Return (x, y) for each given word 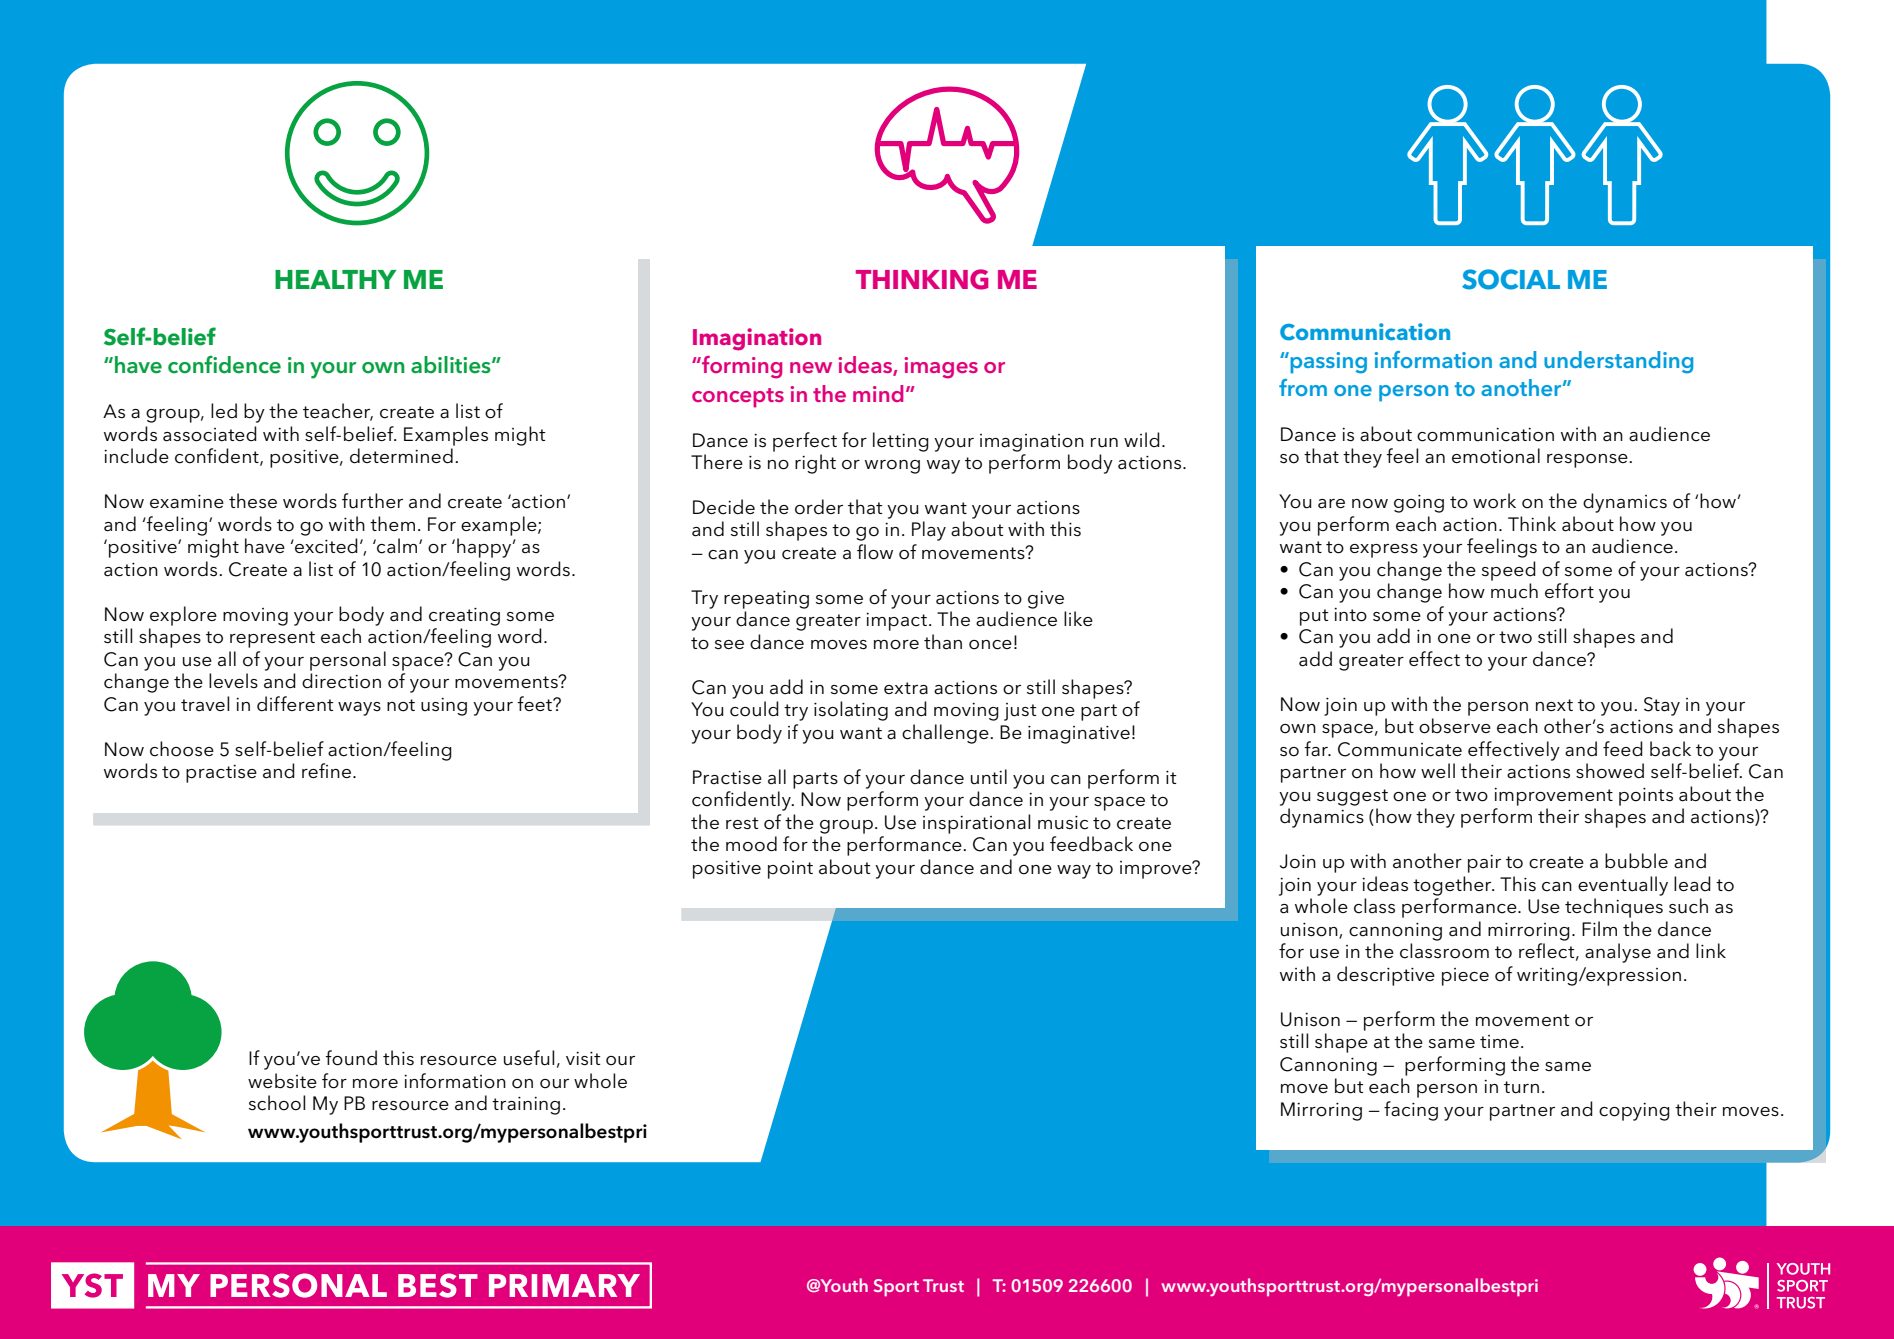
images (941, 368)
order (819, 507)
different (295, 704)
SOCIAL (1511, 279)
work (1494, 501)
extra (906, 688)
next (1554, 705)
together (1453, 886)
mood (751, 844)
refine (326, 770)
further (372, 501)
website (282, 1081)
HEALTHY (336, 279)
